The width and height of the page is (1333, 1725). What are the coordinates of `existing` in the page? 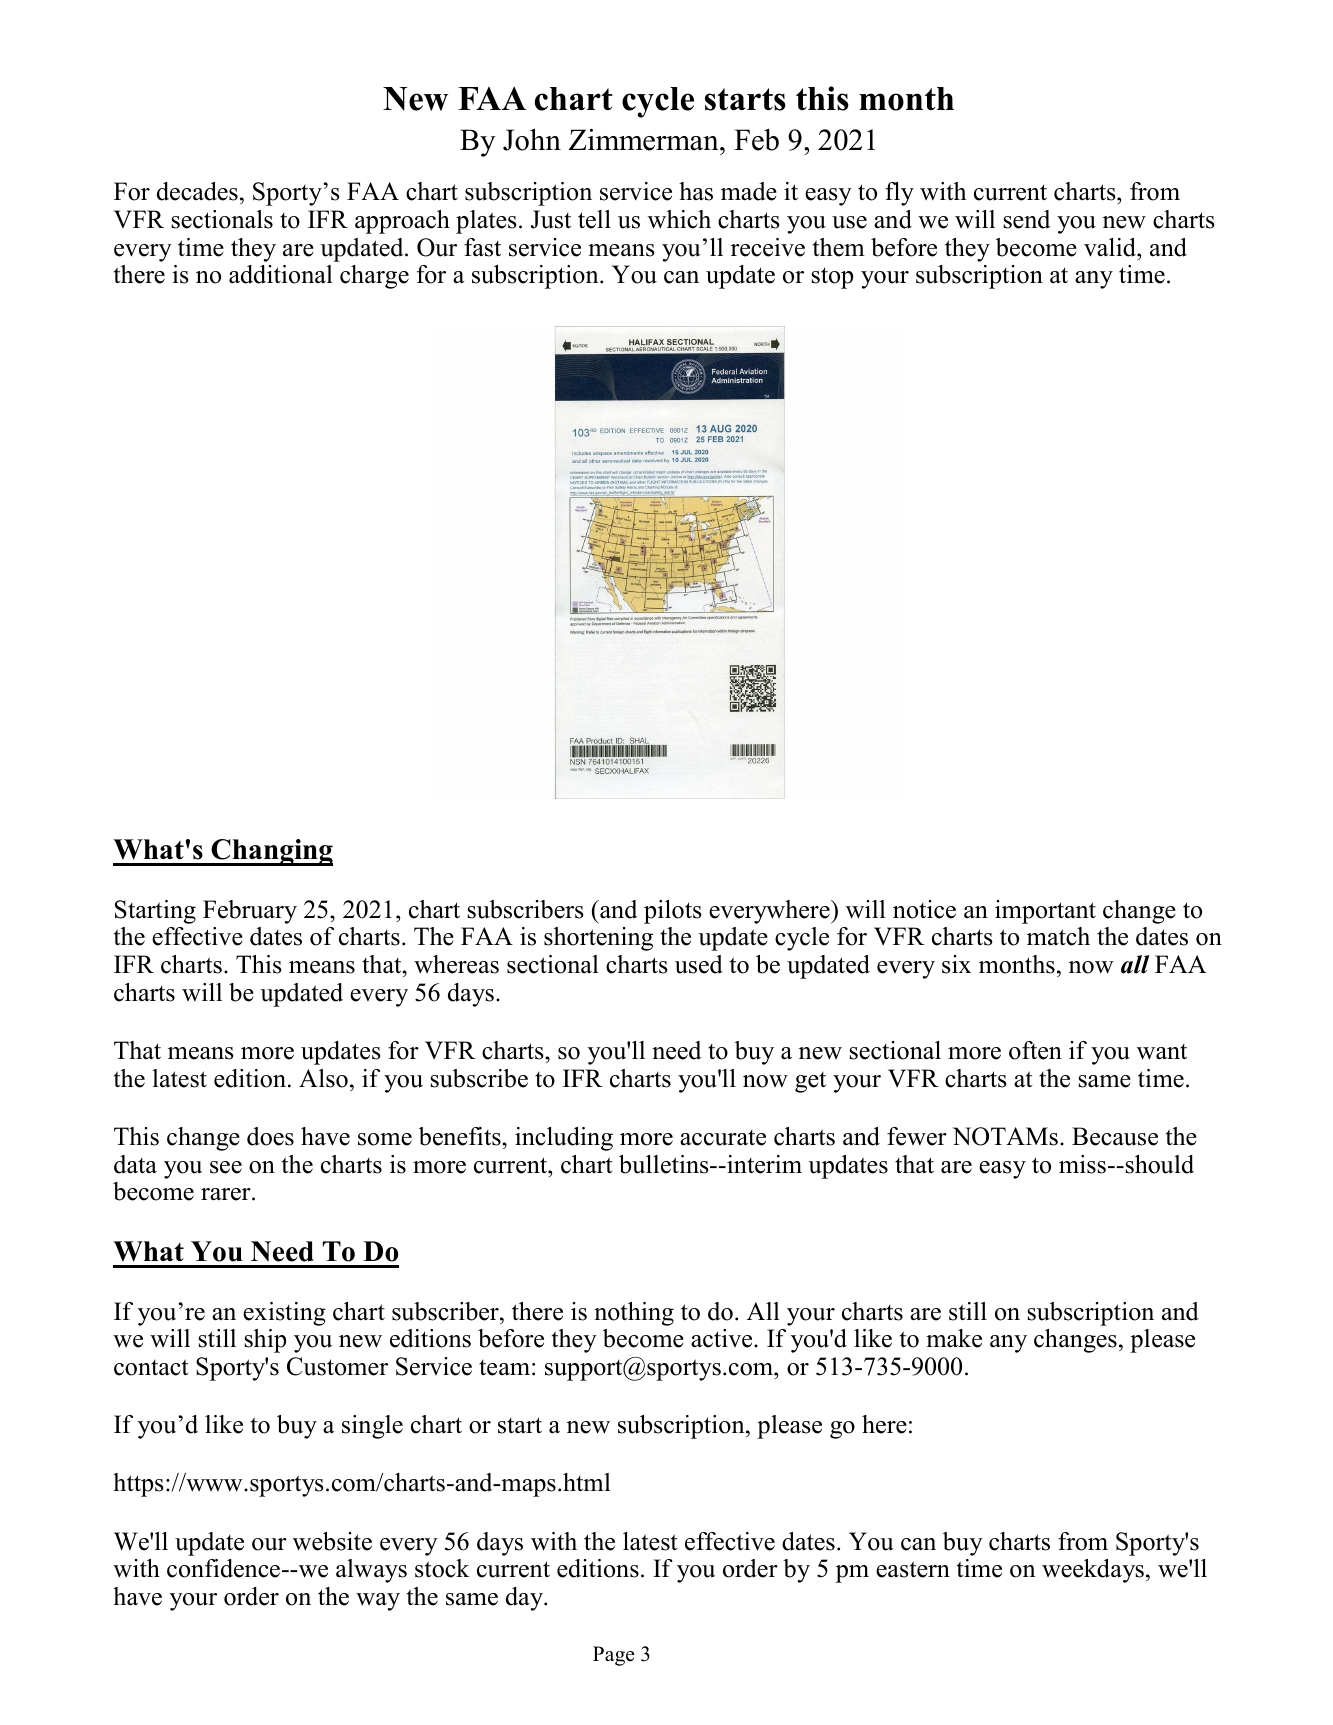 It's located at (284, 1314).
